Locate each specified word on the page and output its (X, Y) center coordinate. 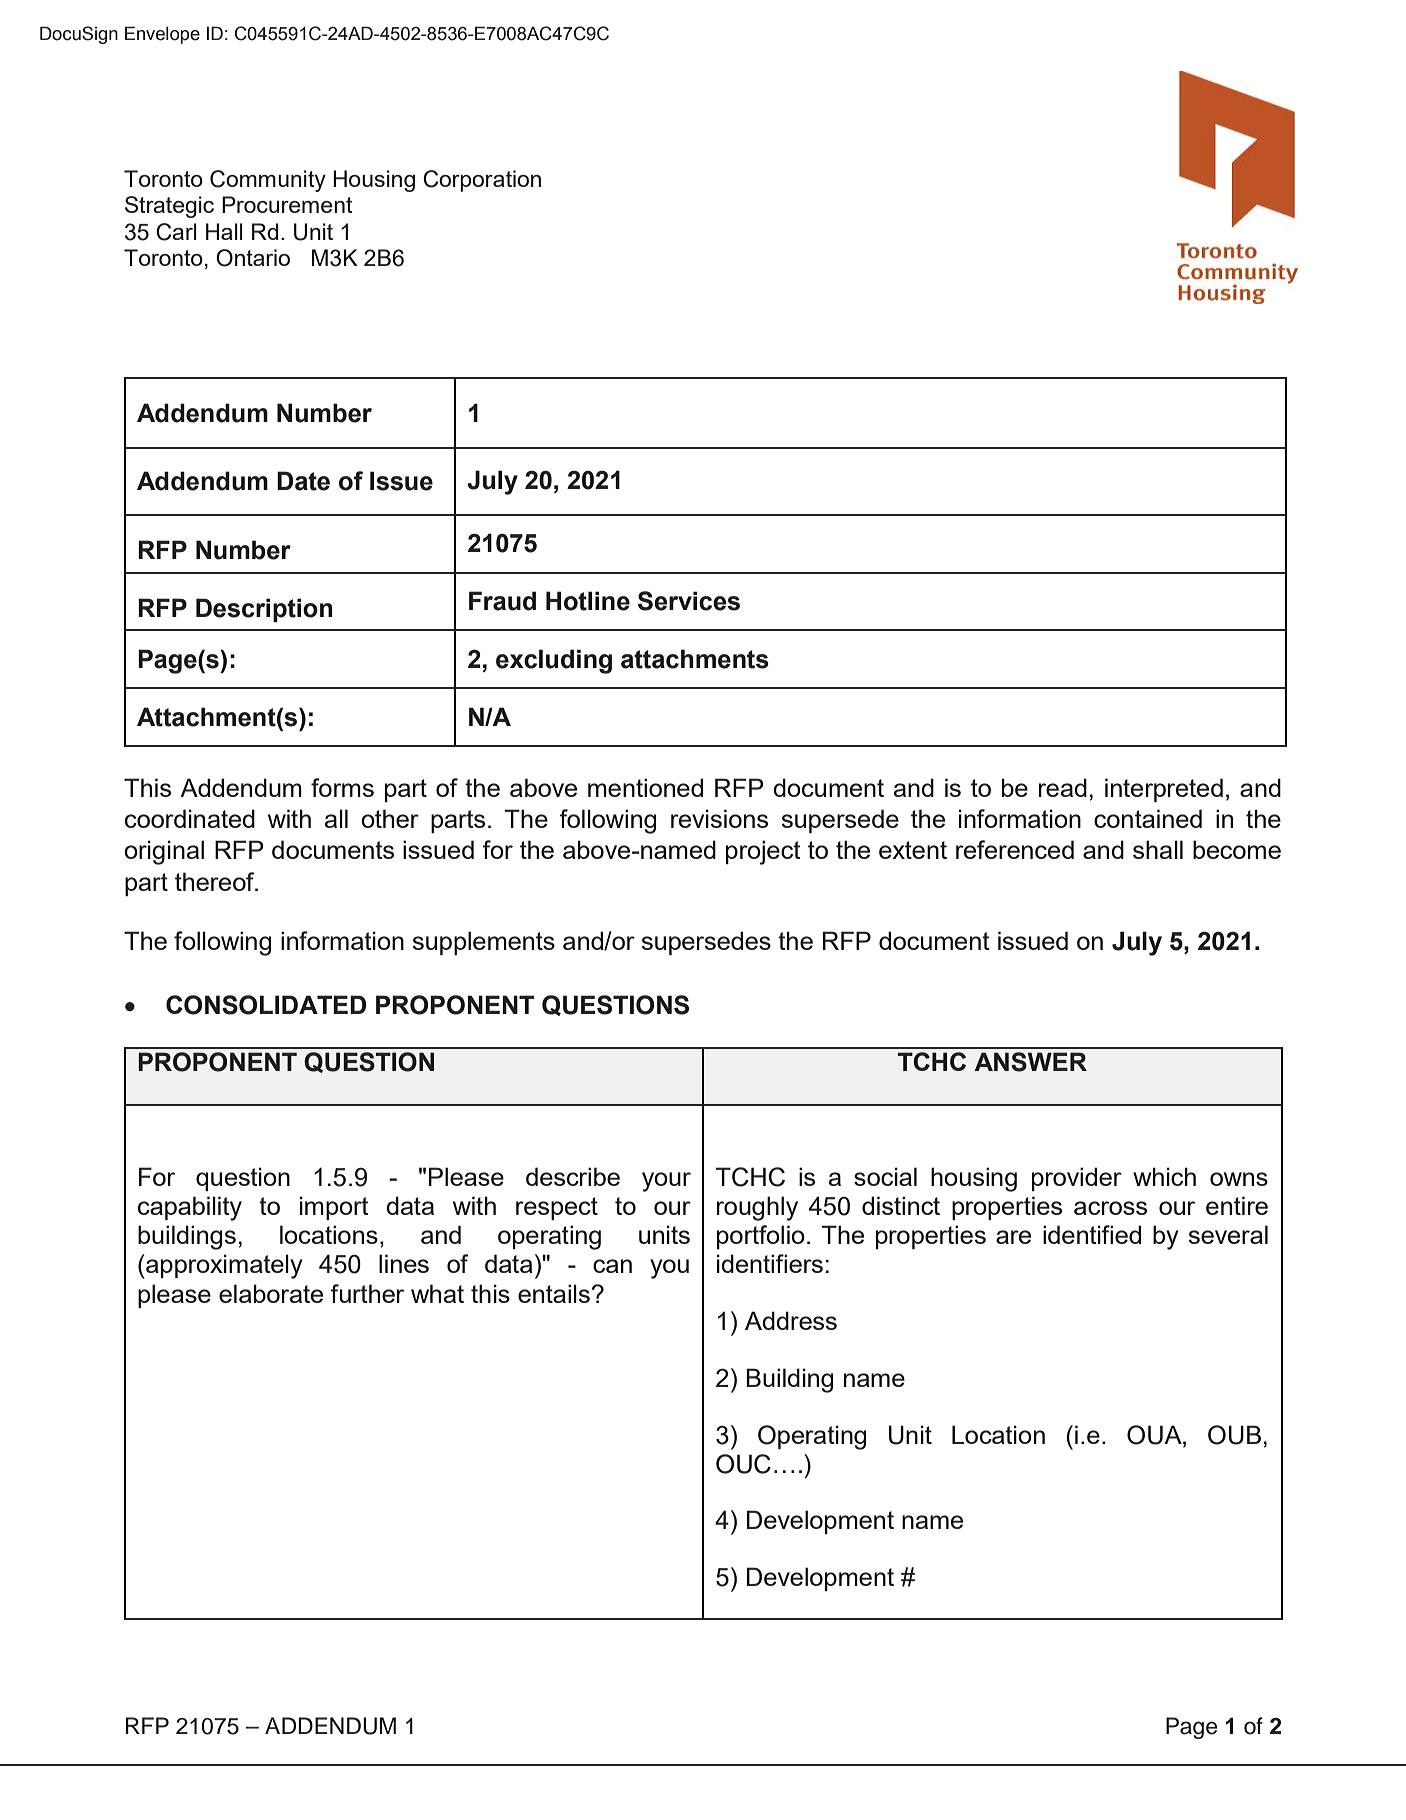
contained (1148, 818)
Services (689, 601)
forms (342, 787)
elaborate (271, 1293)
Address (791, 1320)
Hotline (588, 601)
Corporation (482, 181)
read (1063, 787)
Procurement (287, 204)
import (334, 1208)
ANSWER (1030, 1062)
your (666, 1182)
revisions (719, 818)
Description (264, 610)
